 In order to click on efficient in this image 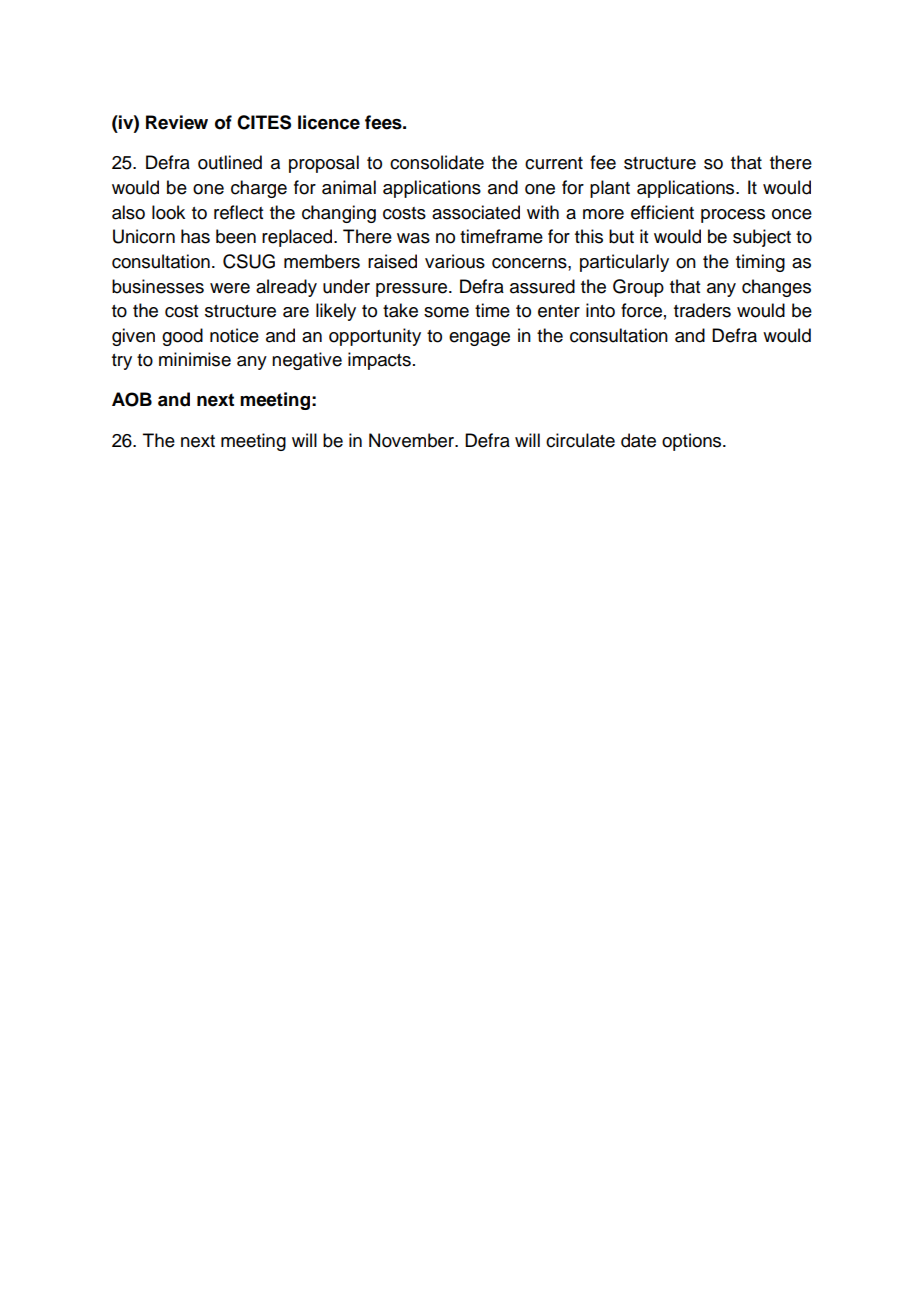, I will do `click(662, 212)`.
